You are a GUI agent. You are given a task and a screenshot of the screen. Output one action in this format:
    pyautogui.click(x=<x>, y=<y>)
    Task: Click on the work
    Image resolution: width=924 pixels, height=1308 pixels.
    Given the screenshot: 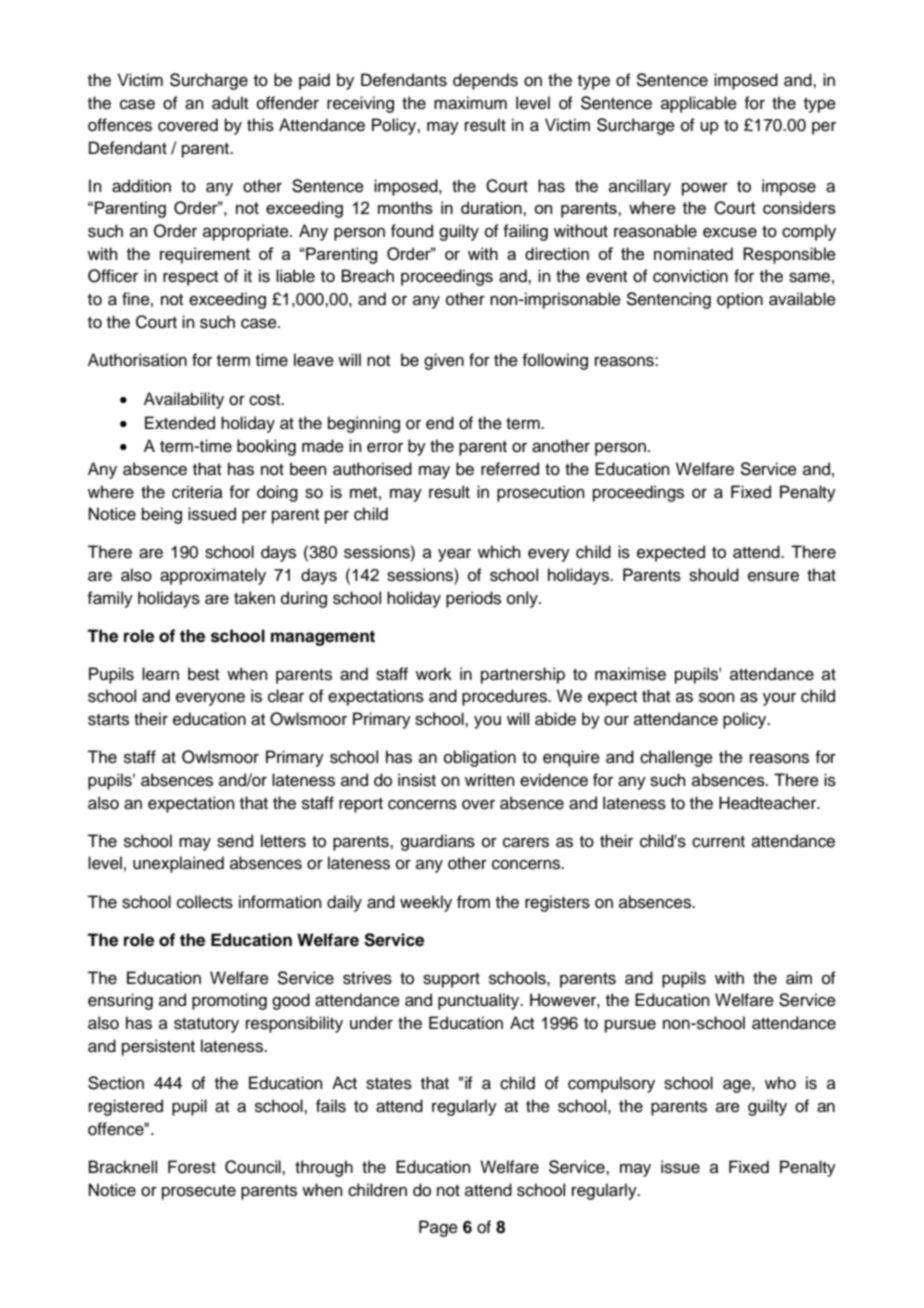 What is the action you would take?
    pyautogui.click(x=434, y=674)
